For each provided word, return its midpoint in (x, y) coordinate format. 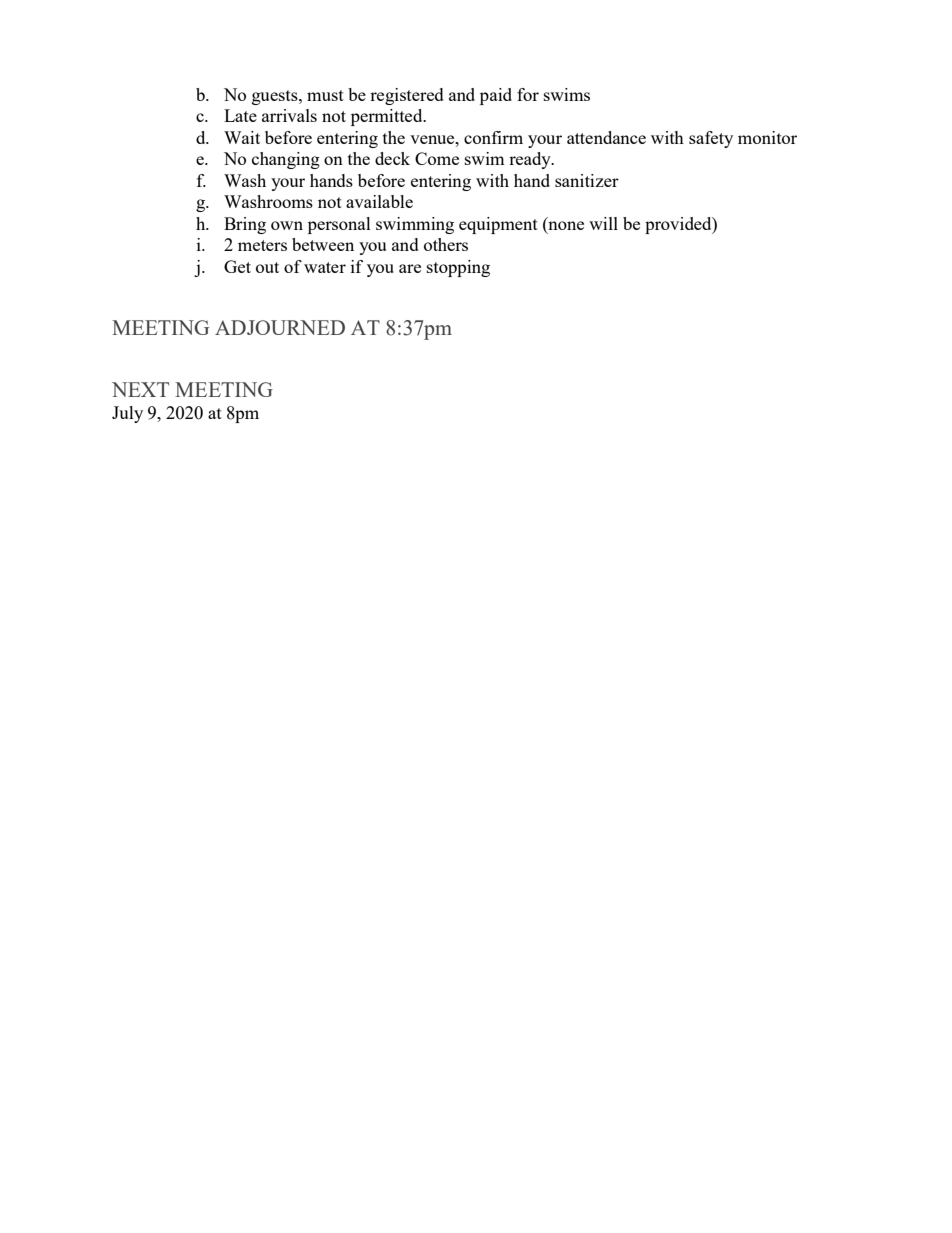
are (410, 268)
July (127, 414)
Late (240, 115)
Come (437, 158)
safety (711, 139)
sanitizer (587, 180)
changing (286, 160)
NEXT (140, 389)
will (603, 223)
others (446, 244)
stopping (458, 268)
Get (237, 266)
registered (407, 96)
